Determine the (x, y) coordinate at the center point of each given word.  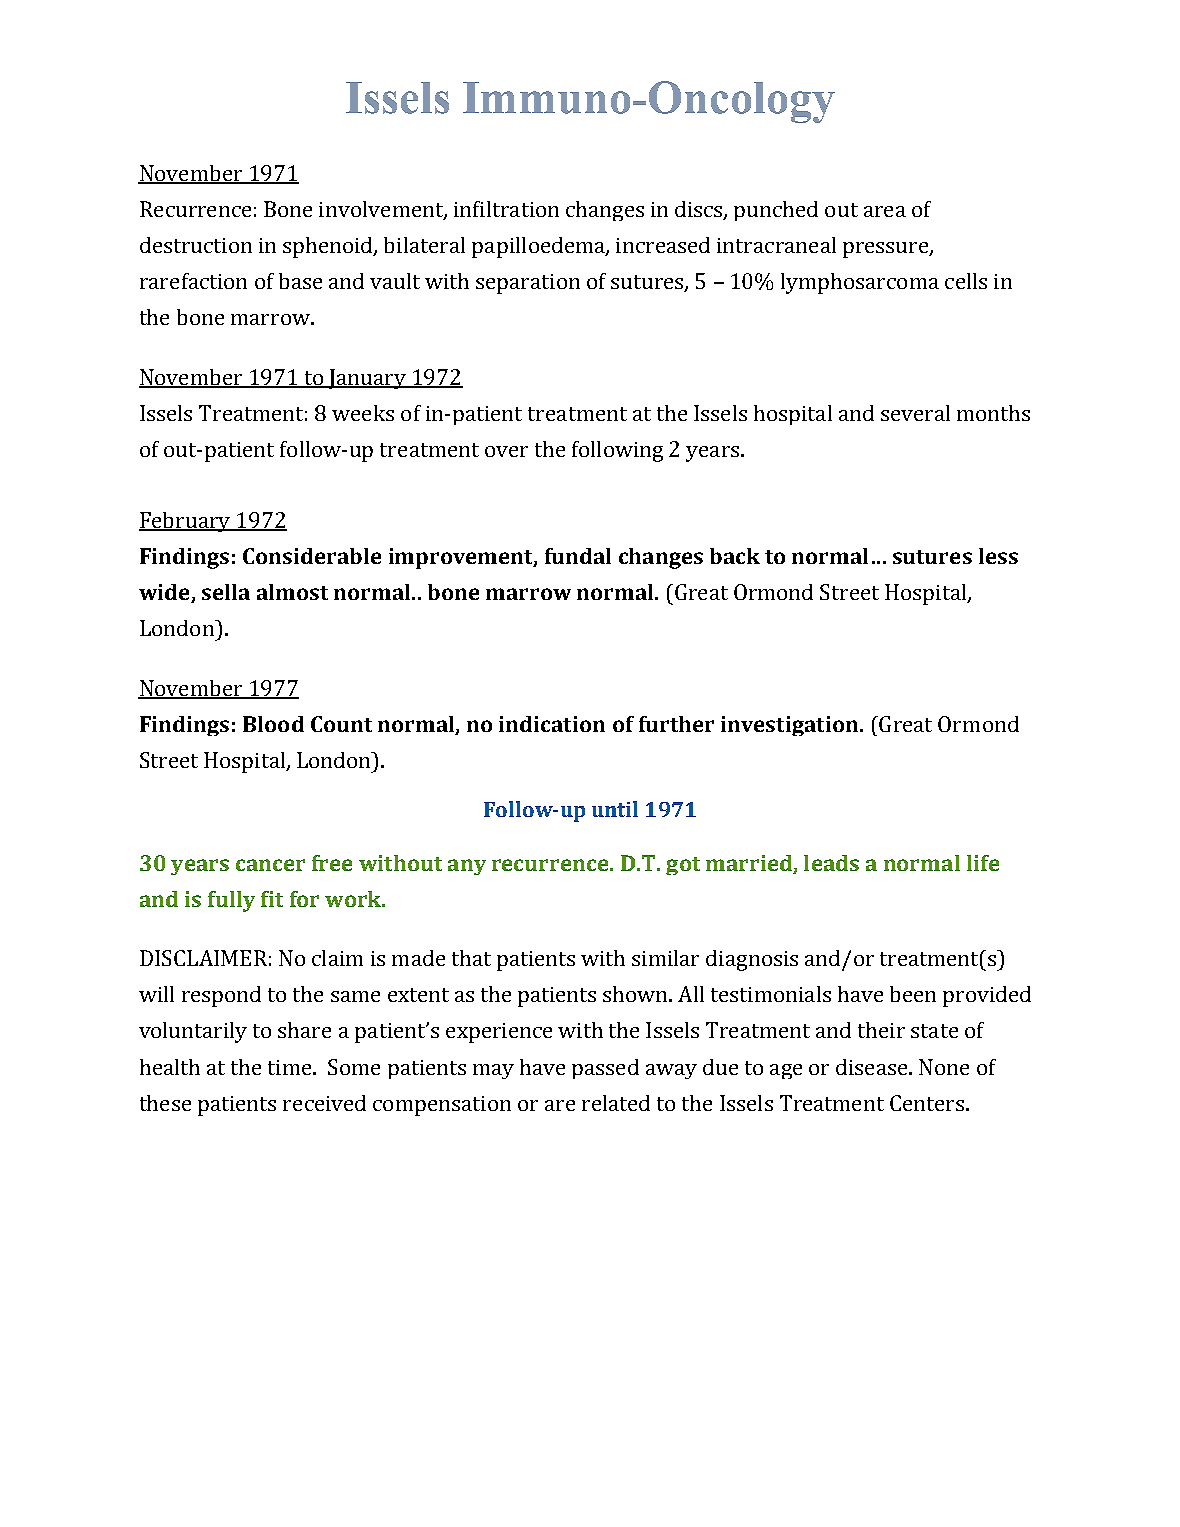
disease (873, 1067)
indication (552, 724)
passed (605, 1069)
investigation (791, 726)
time (291, 1067)
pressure (887, 250)
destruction (196, 245)
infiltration (506, 209)
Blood (273, 724)
